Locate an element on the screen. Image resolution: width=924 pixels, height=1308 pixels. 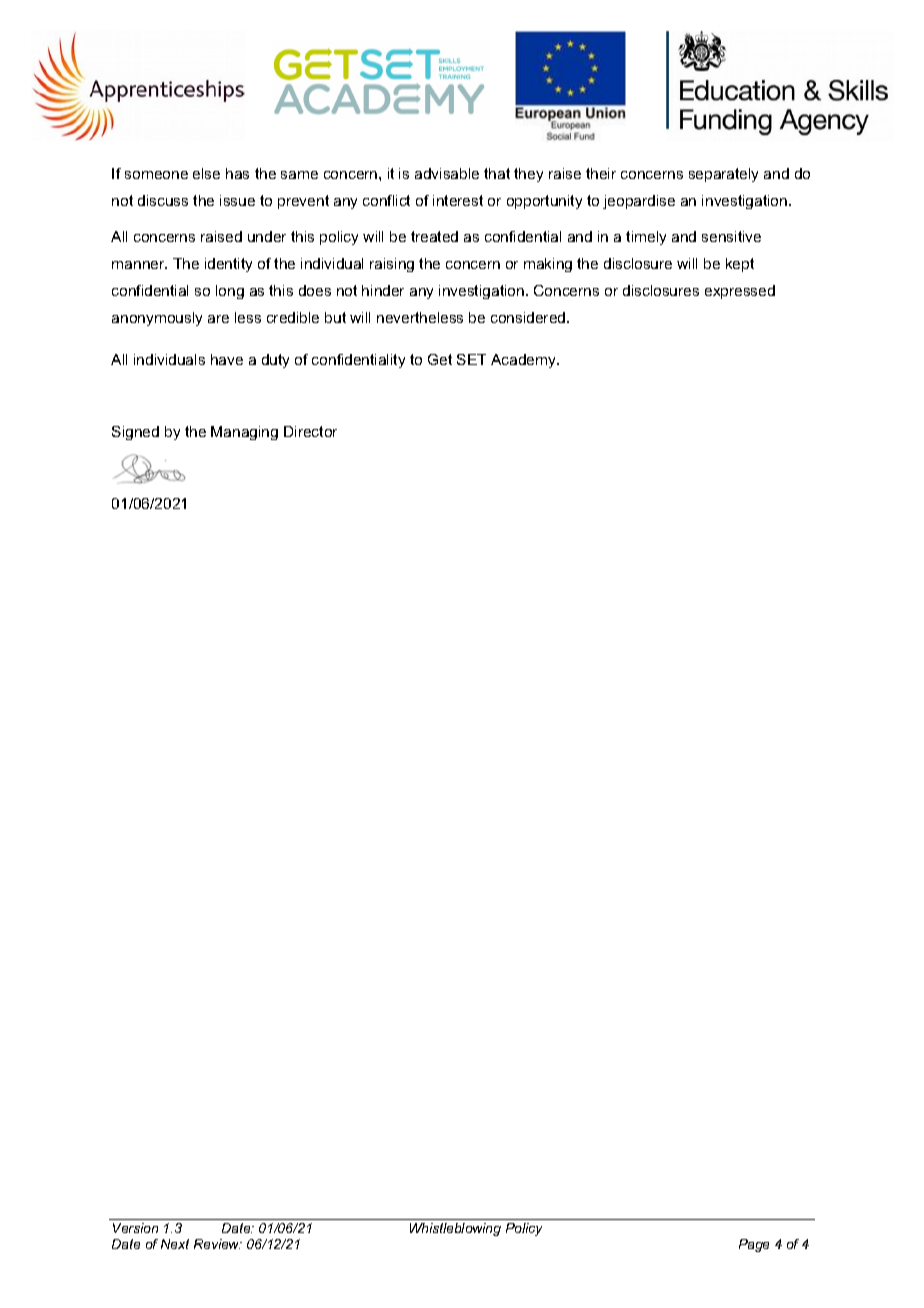
jeopardise is located at coordinates (639, 202).
